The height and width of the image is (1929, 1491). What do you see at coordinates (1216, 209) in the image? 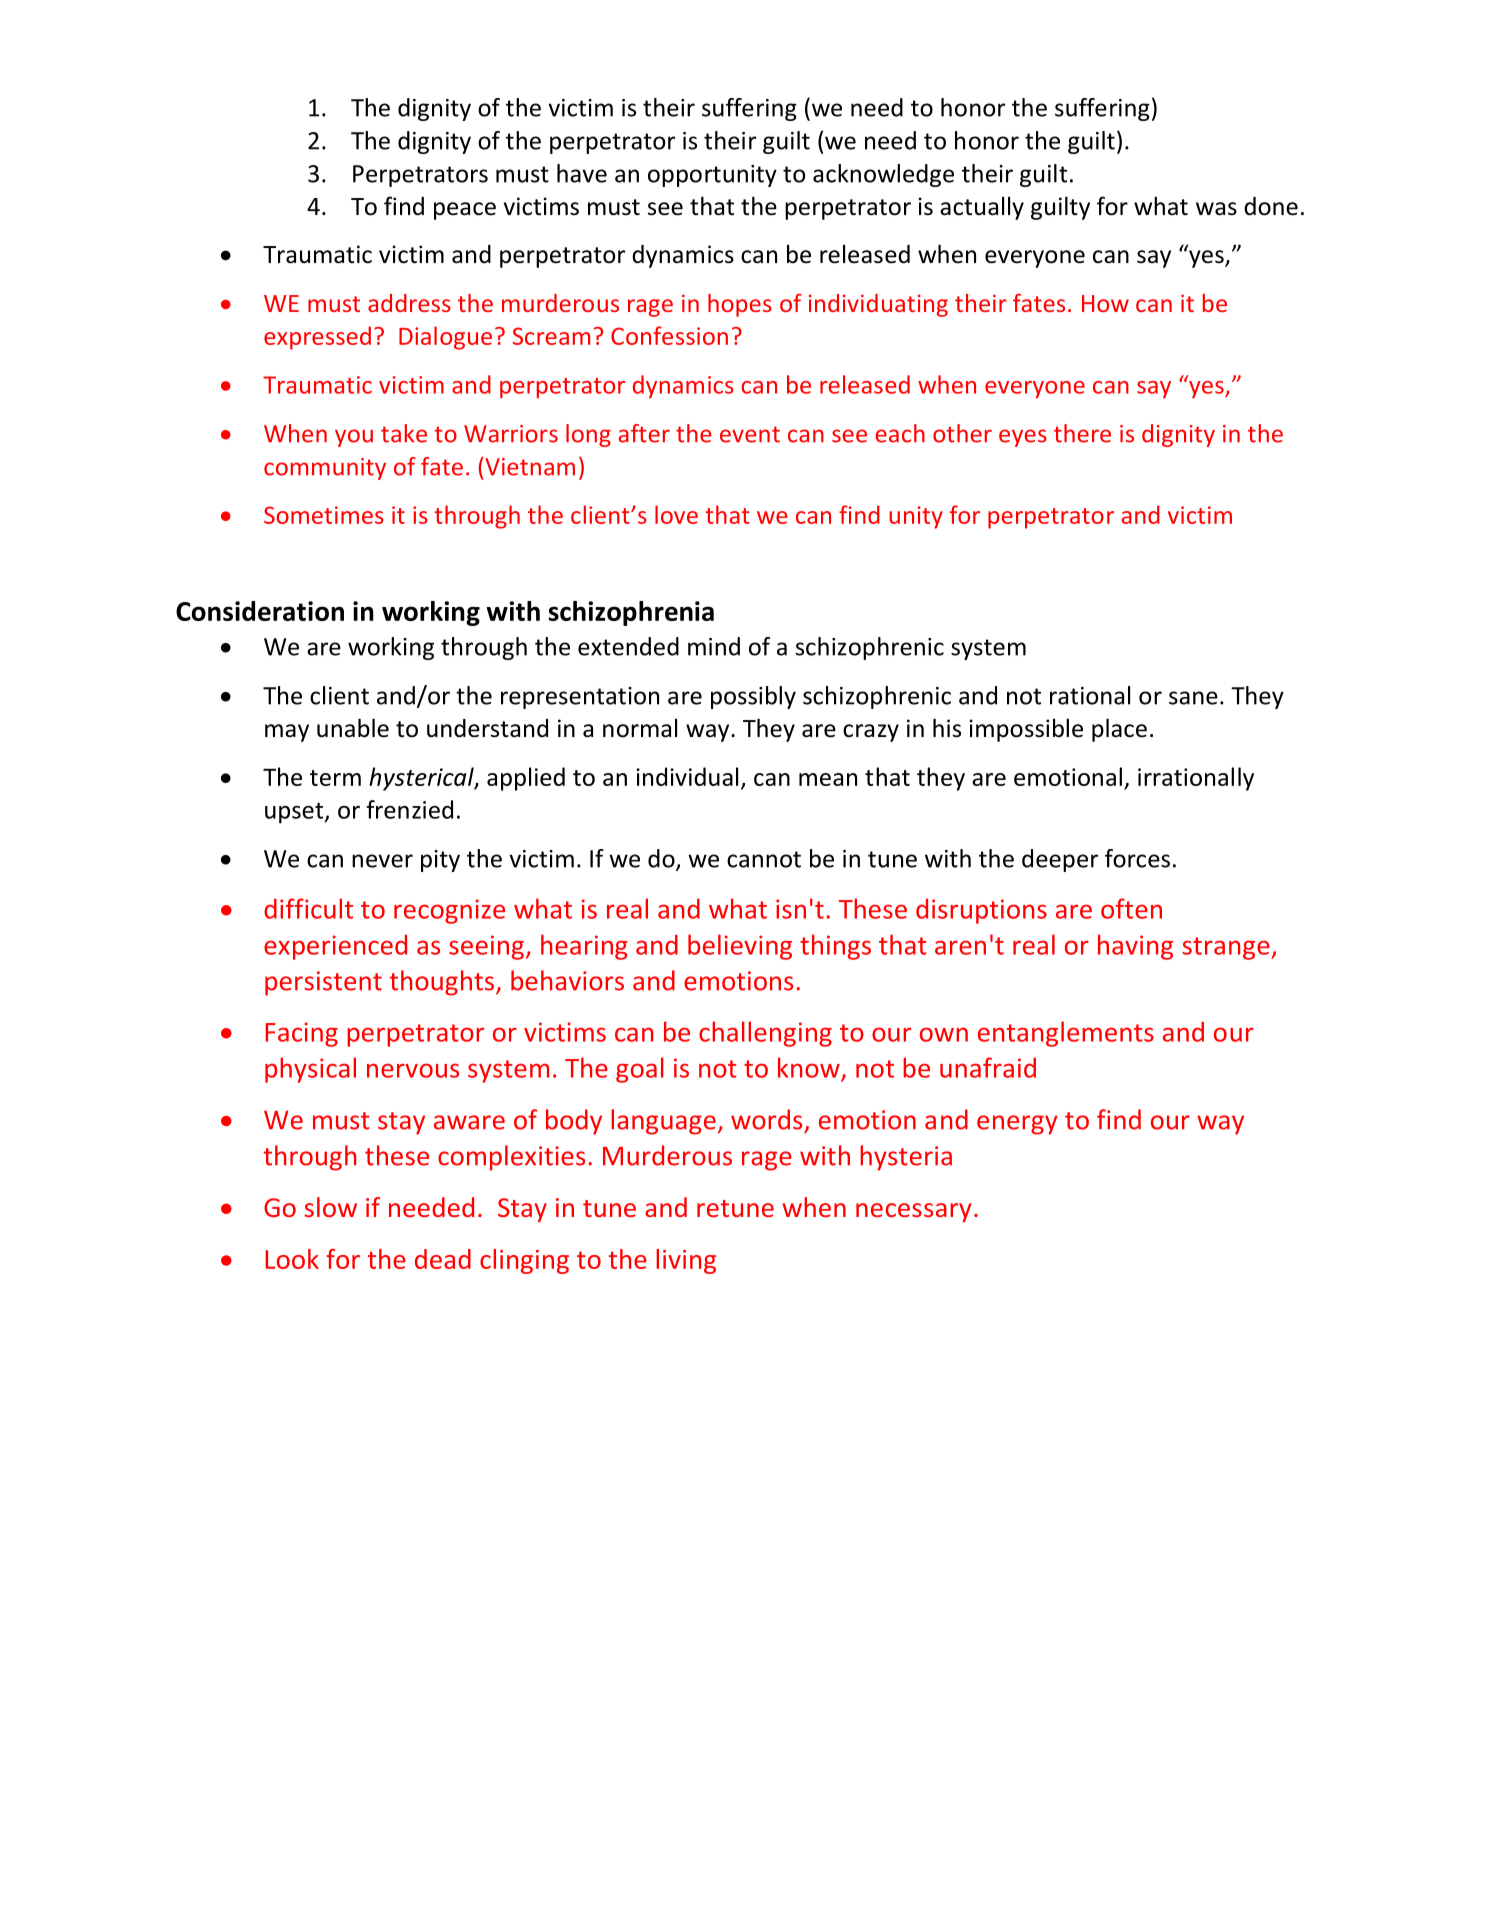
I see `was` at bounding box center [1216, 209].
